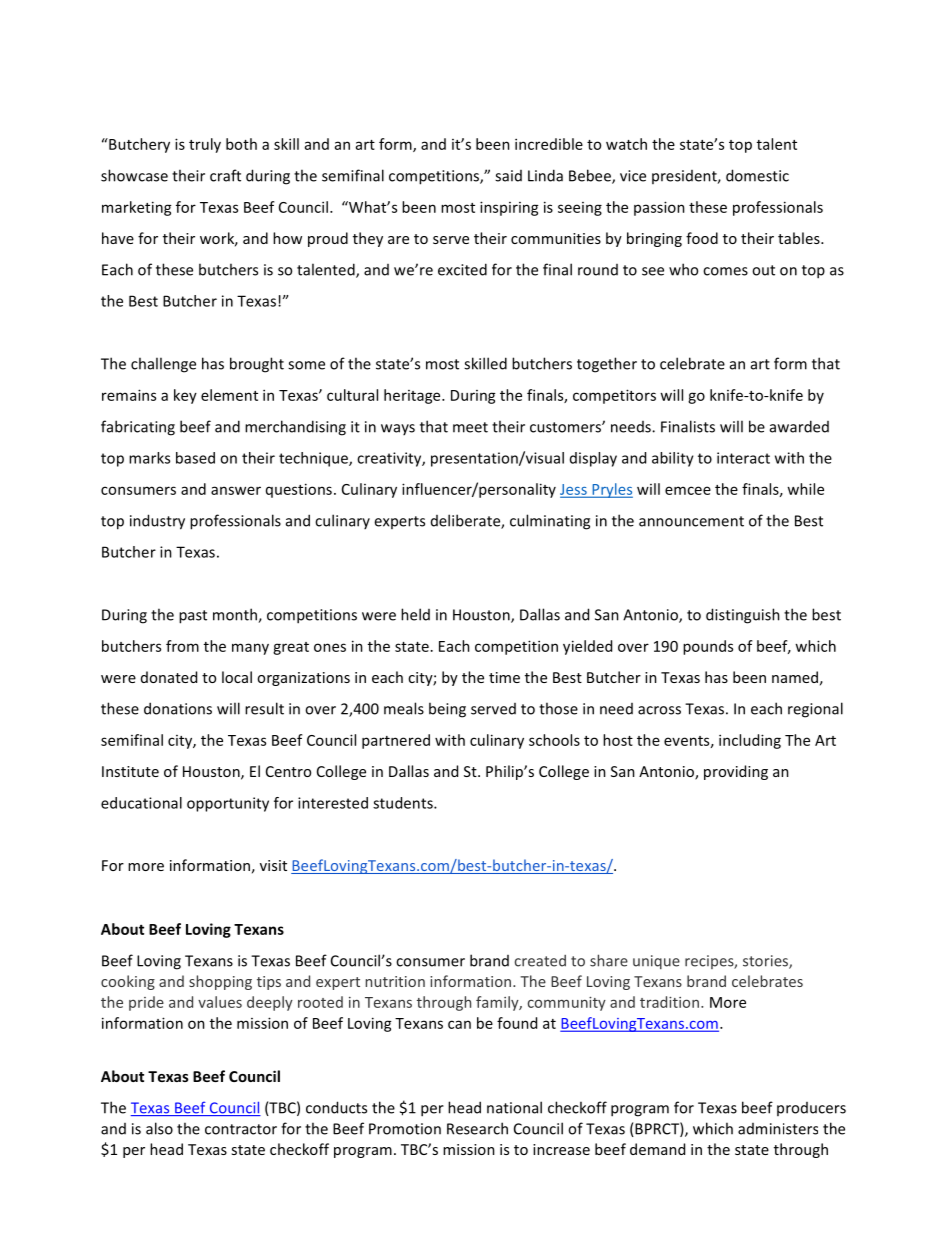  I want to click on meet, so click(470, 427).
